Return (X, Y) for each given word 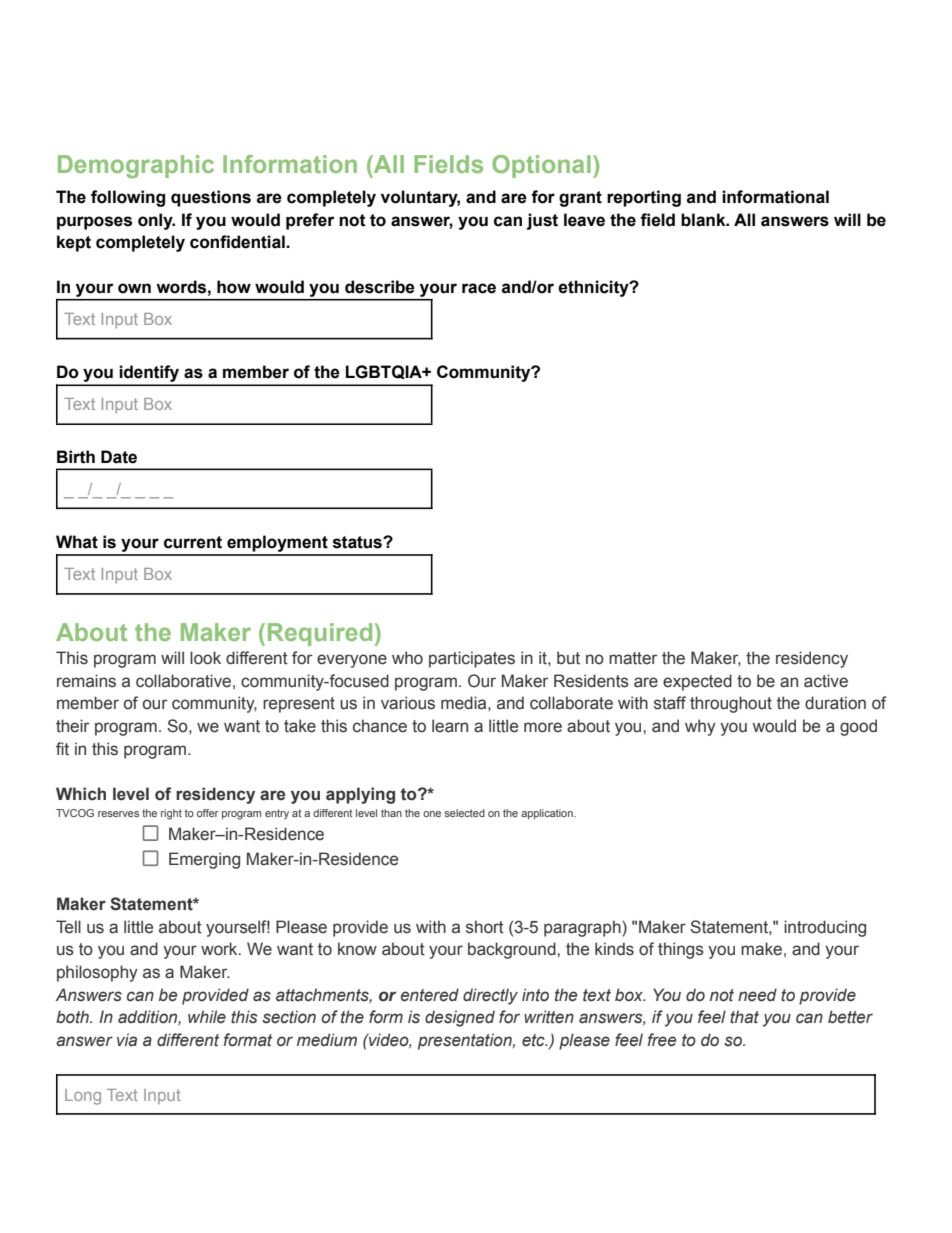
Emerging (204, 860)
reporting (644, 198)
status (358, 542)
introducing (825, 928)
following (128, 198)
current (193, 542)
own (134, 288)
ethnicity (594, 288)
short (485, 927)
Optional (541, 166)
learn (450, 726)
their (72, 726)
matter (633, 658)
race (479, 288)
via (127, 1040)
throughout (731, 704)
